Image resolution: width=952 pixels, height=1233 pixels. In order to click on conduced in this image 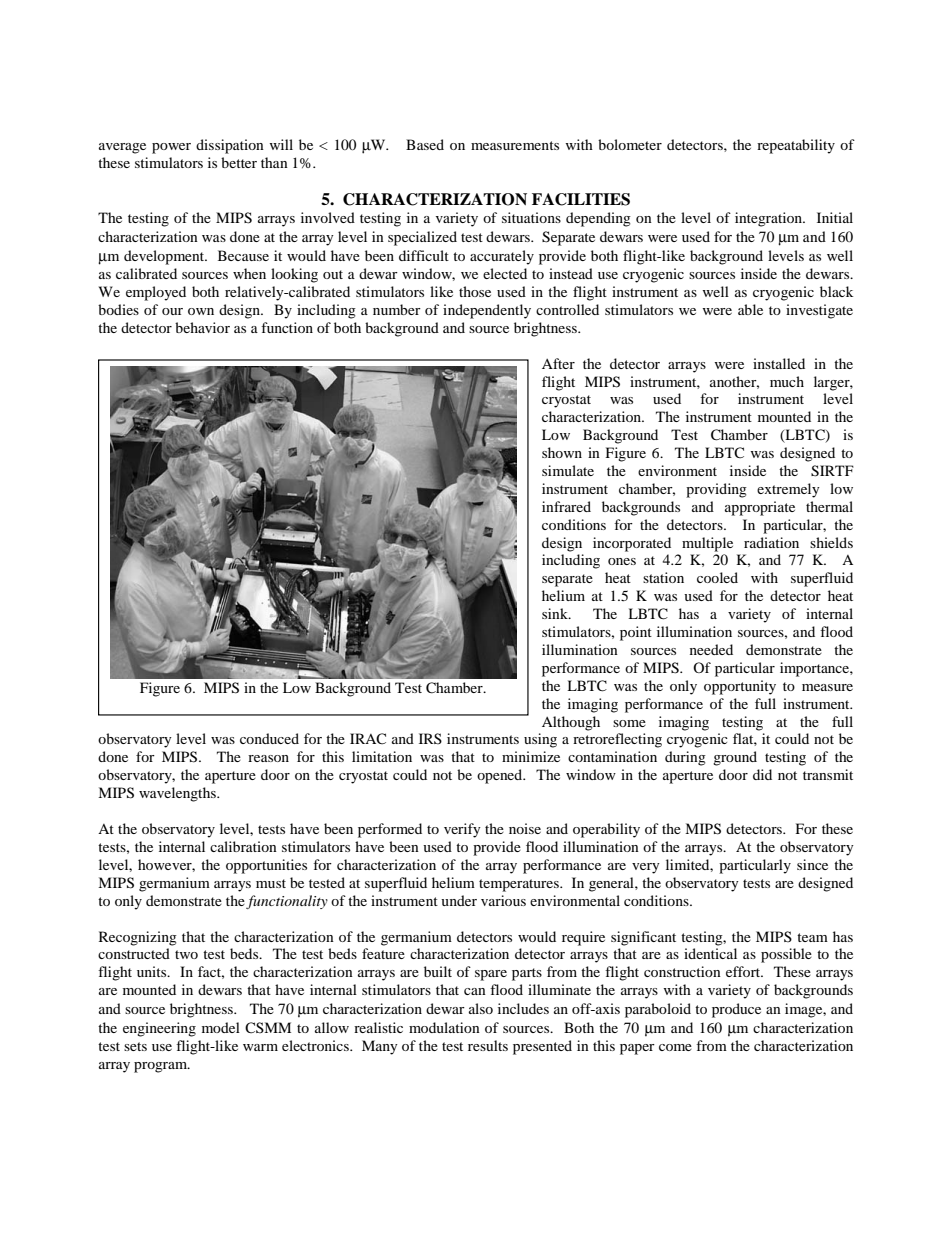, I will do `click(269, 738)`.
